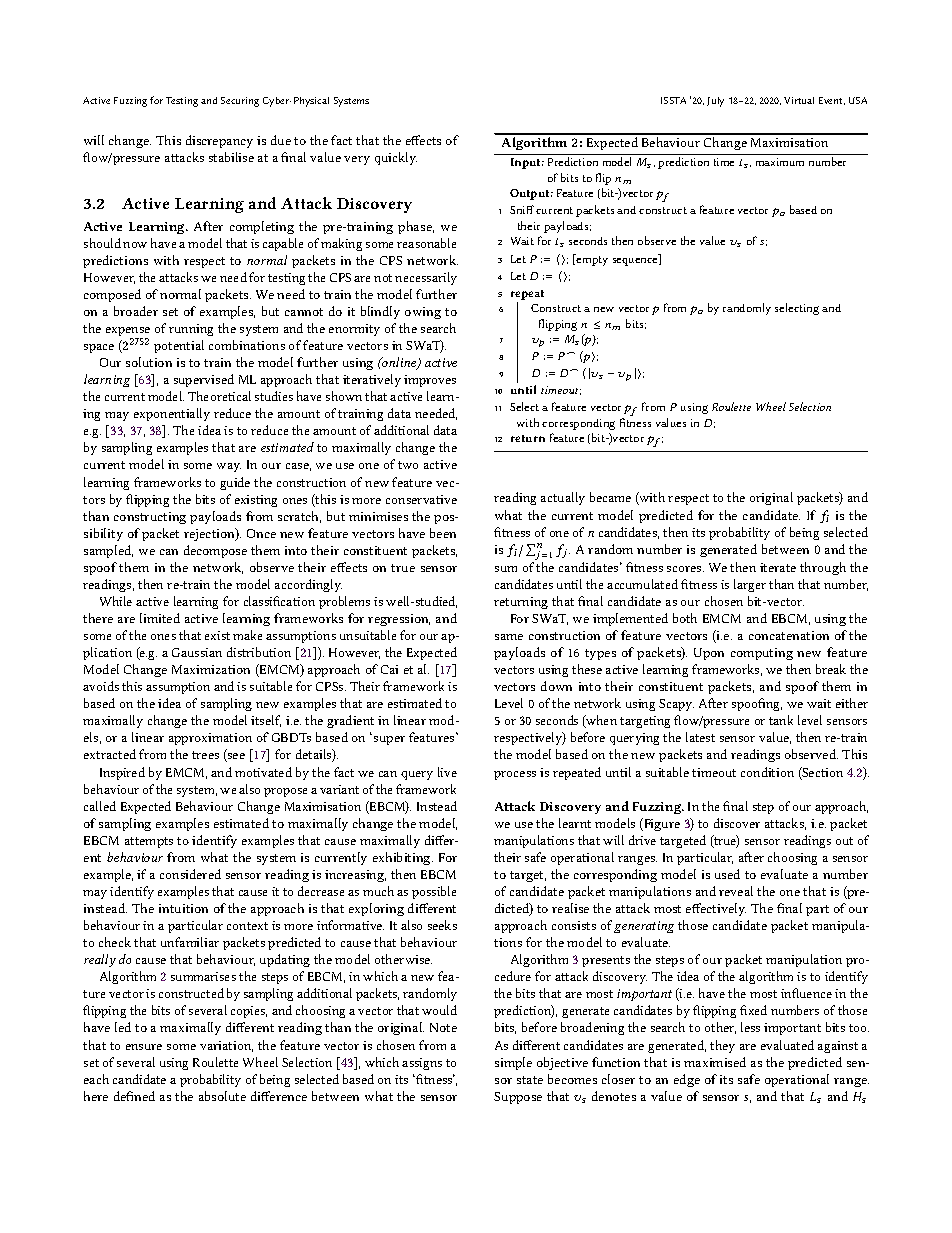 This screenshot has width=952, height=1233. Describe the element at coordinates (556, 686) in the screenshot. I see `down` at that location.
